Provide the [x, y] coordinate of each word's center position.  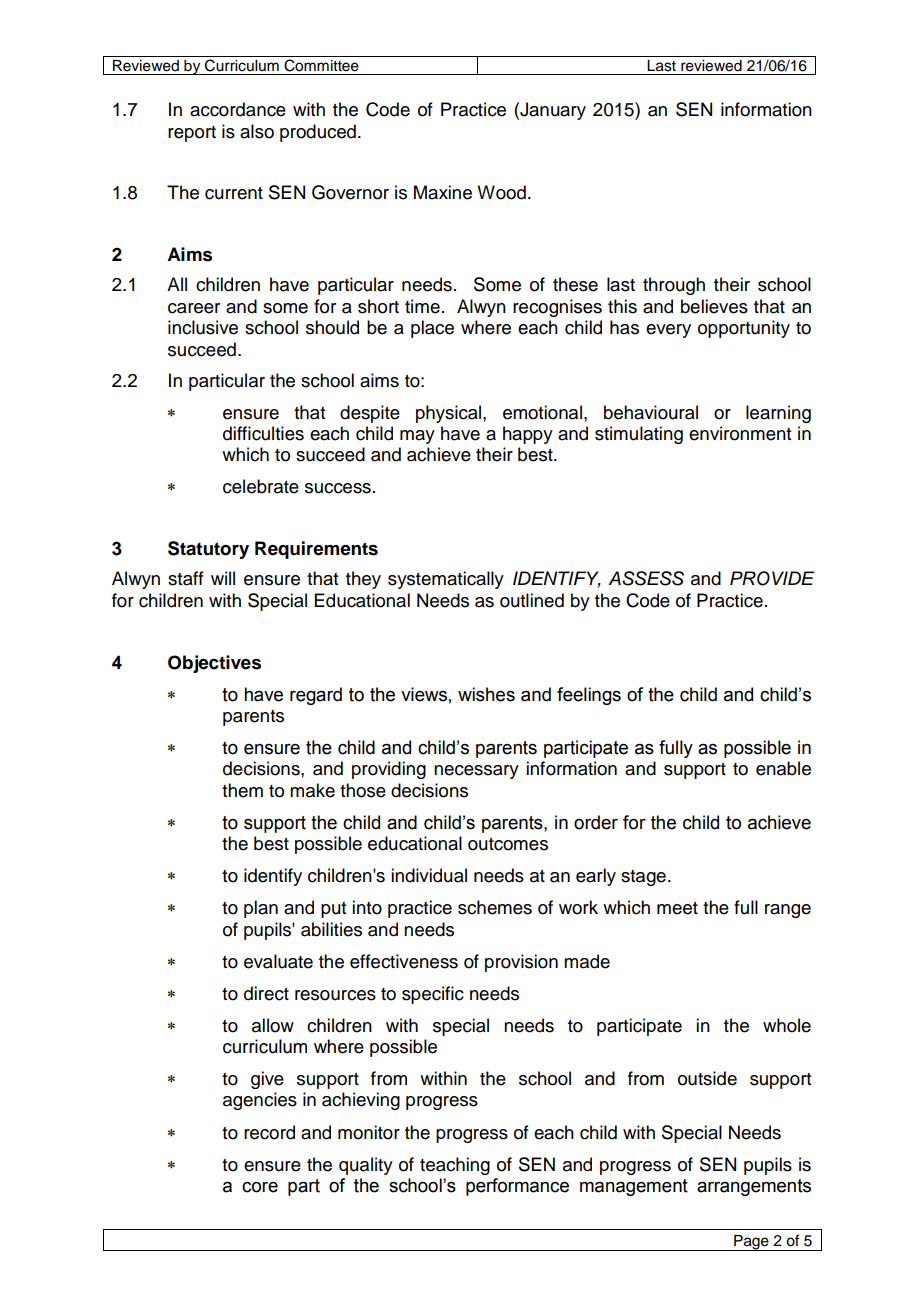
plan [261, 909]
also [257, 131]
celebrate [261, 486]
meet [677, 908]
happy [528, 435]
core [260, 1187]
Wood [501, 192]
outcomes [508, 844]
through [674, 286]
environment [740, 433]
